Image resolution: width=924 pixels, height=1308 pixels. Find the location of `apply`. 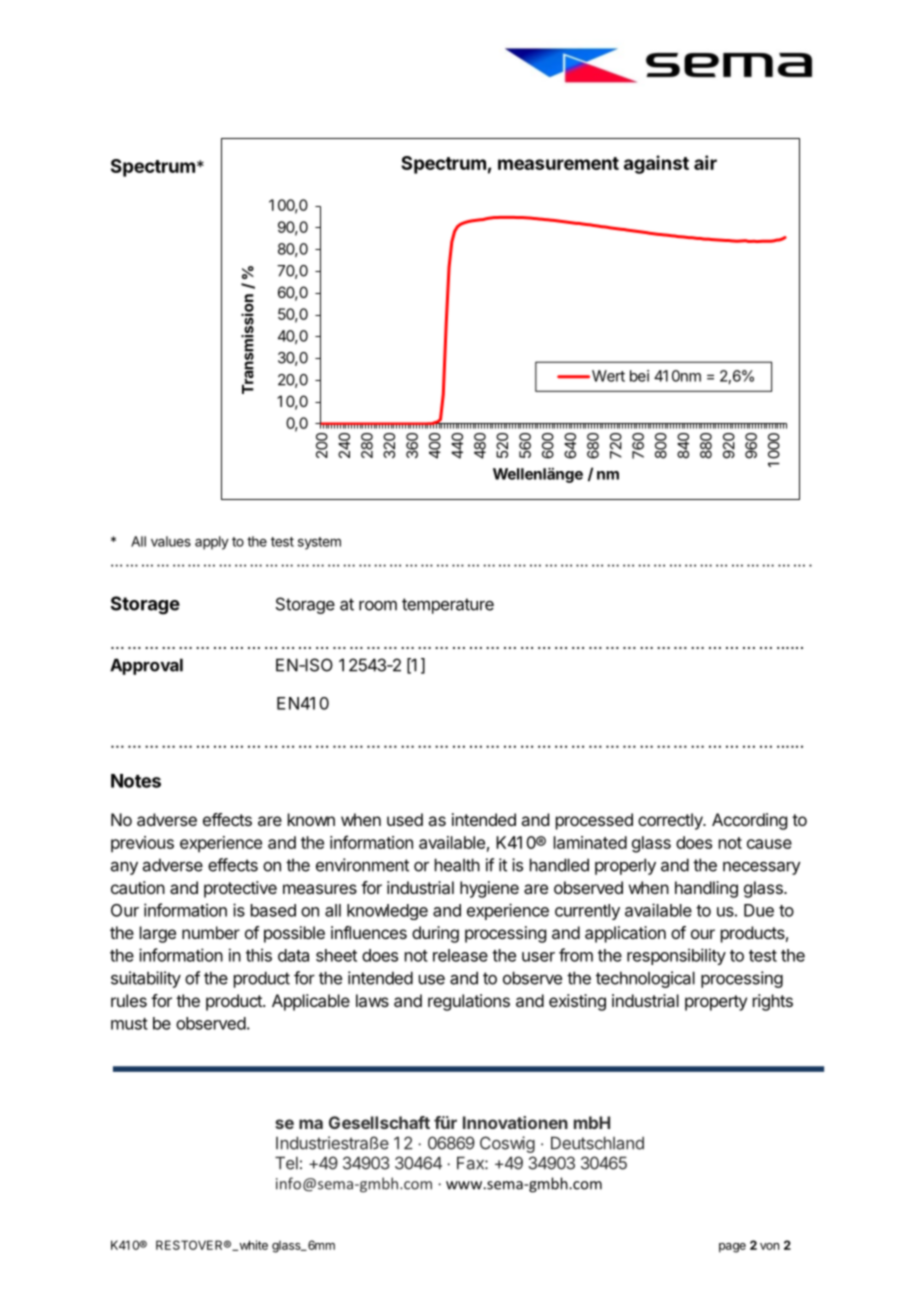

apply is located at coordinates (212, 543).
